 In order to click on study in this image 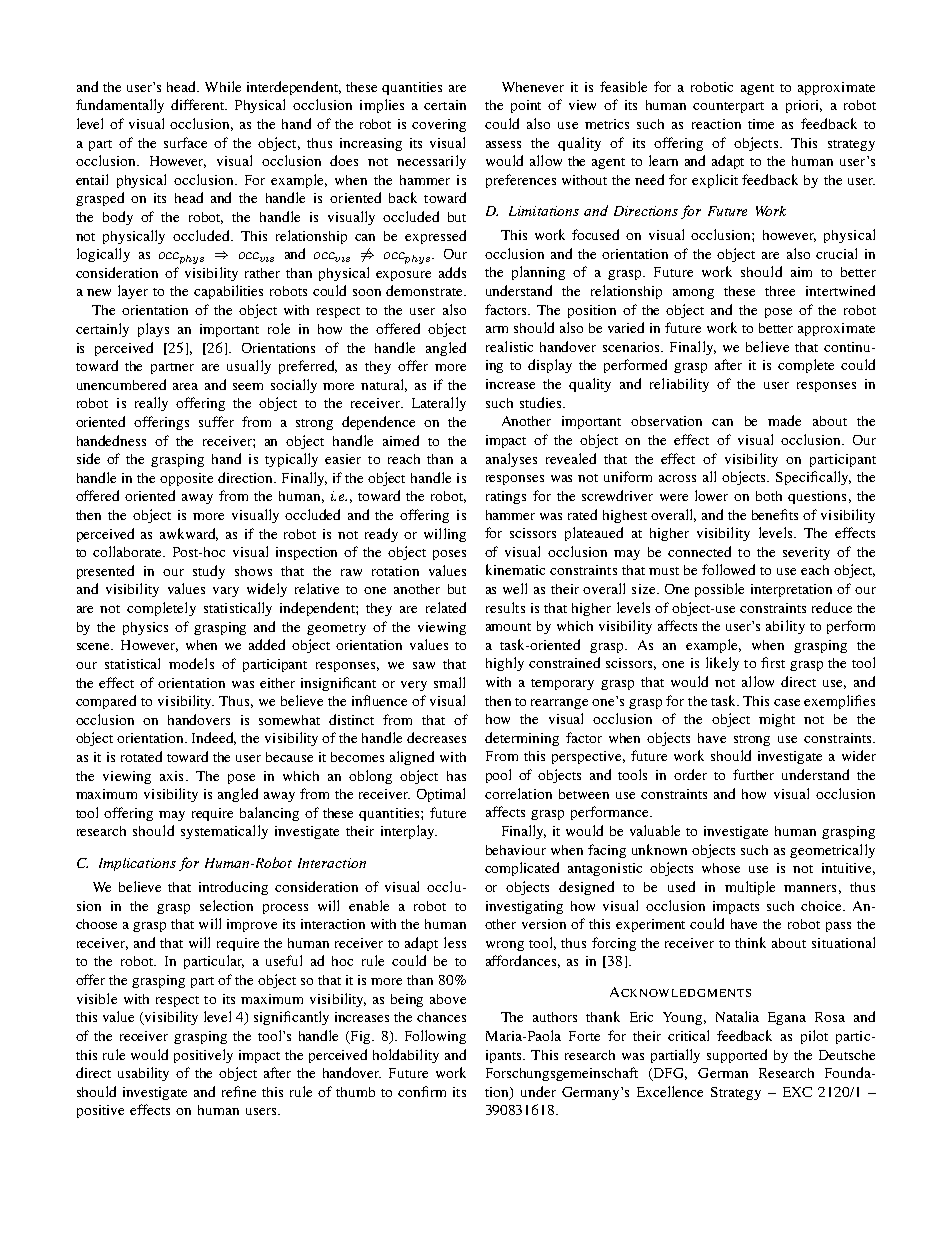, I will do `click(209, 572)`.
